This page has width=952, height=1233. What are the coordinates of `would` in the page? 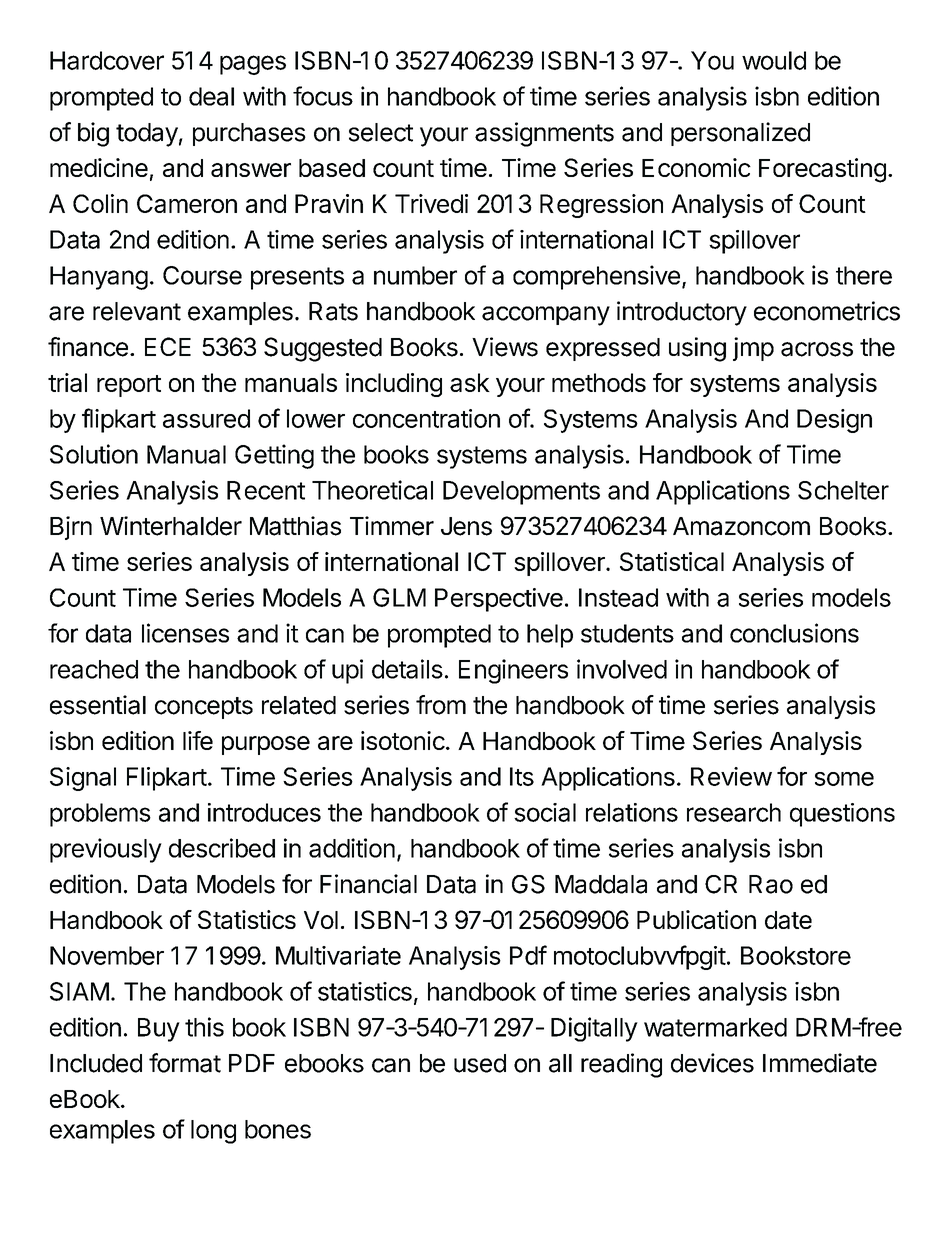 It's located at (774, 60).
